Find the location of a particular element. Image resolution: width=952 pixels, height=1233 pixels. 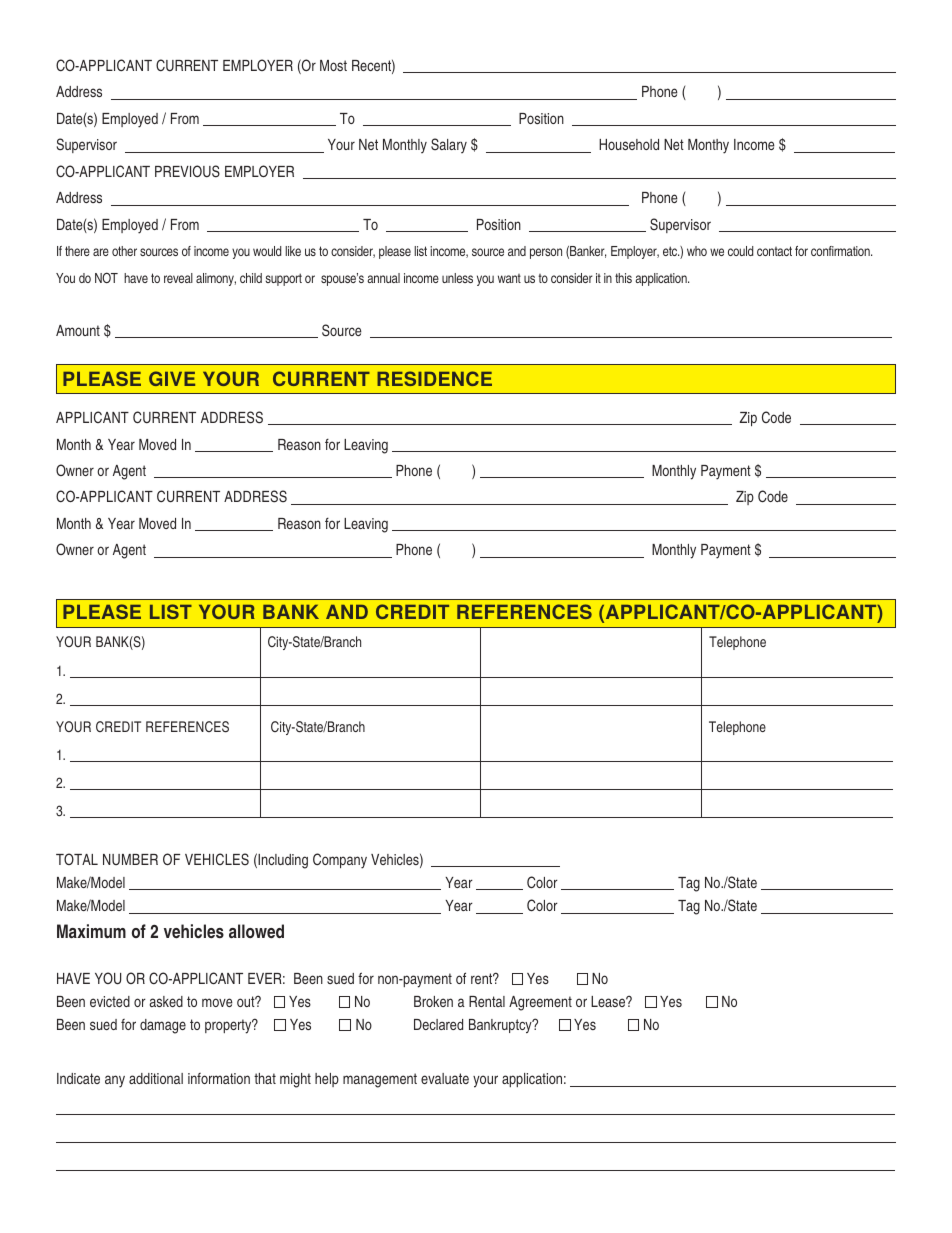

PREVIOUS is located at coordinates (187, 171).
